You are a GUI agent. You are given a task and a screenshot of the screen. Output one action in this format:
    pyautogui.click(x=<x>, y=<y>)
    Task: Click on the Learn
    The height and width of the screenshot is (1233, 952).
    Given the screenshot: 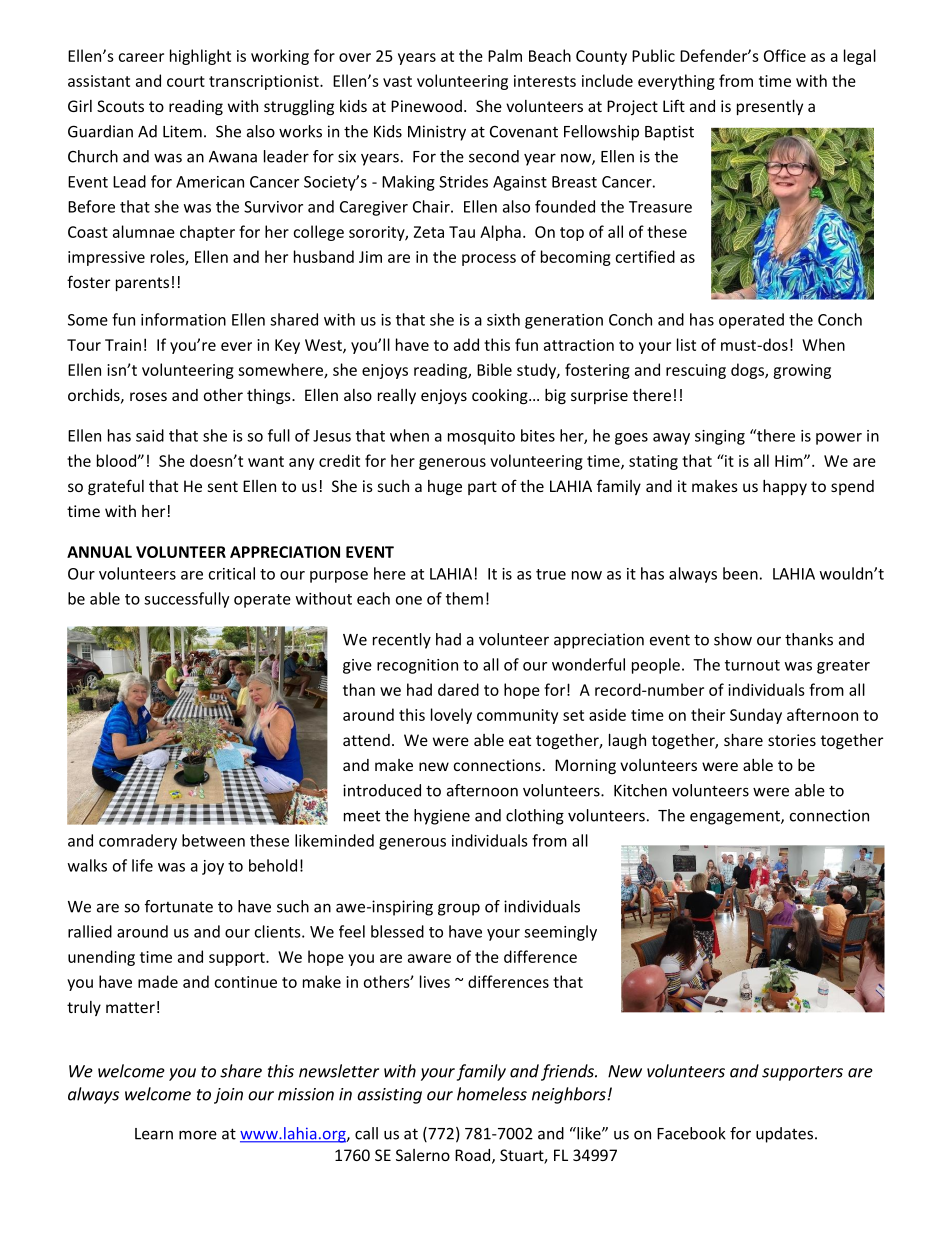 What is the action you would take?
    pyautogui.click(x=154, y=1134)
